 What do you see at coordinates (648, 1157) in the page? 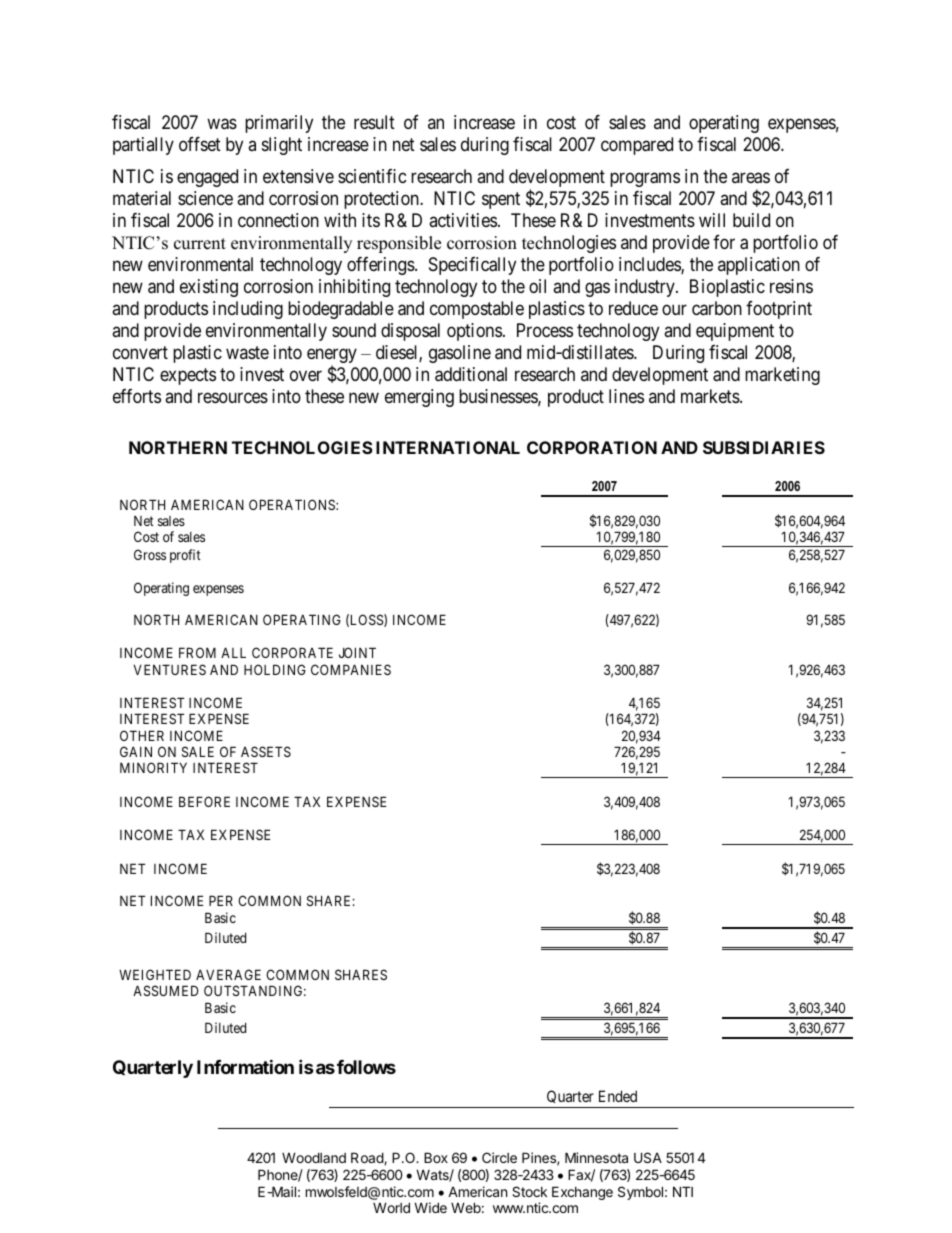
I see `USA` at bounding box center [648, 1157].
